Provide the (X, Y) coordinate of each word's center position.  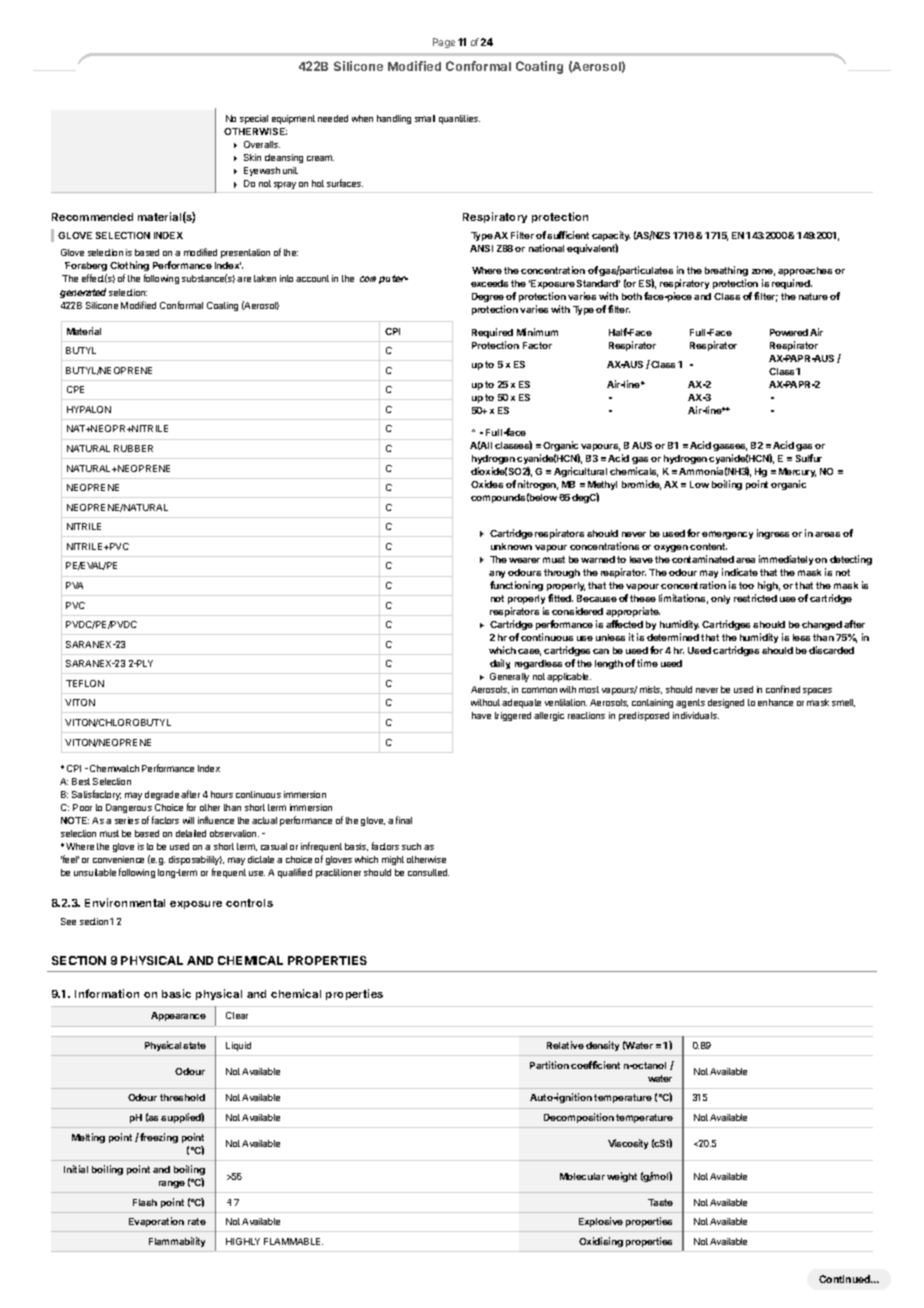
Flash (145, 1202)
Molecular (582, 1176)
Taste (660, 1202)
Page (444, 43)
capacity (611, 236)
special (254, 119)
